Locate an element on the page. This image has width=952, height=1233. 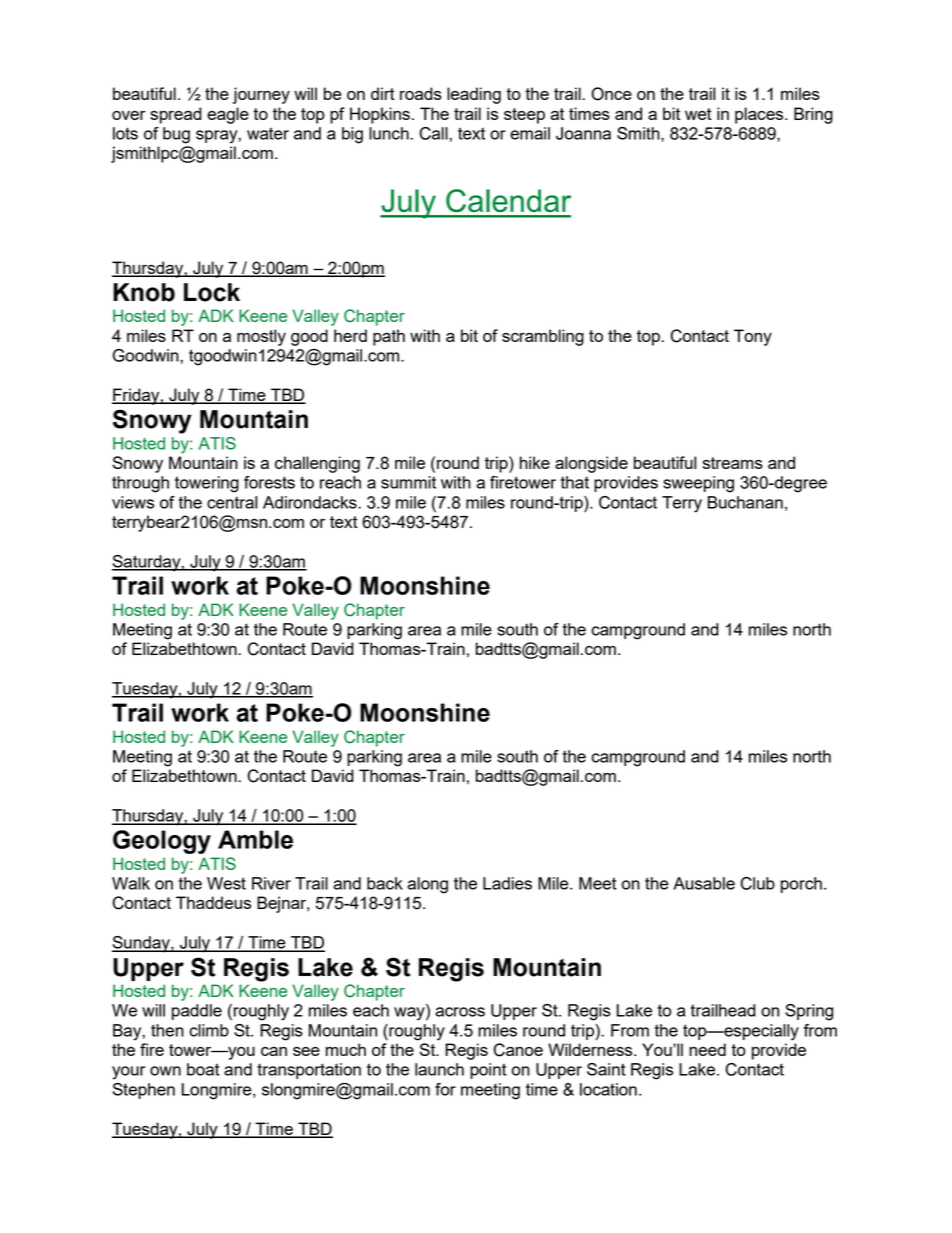
Club is located at coordinates (758, 883).
